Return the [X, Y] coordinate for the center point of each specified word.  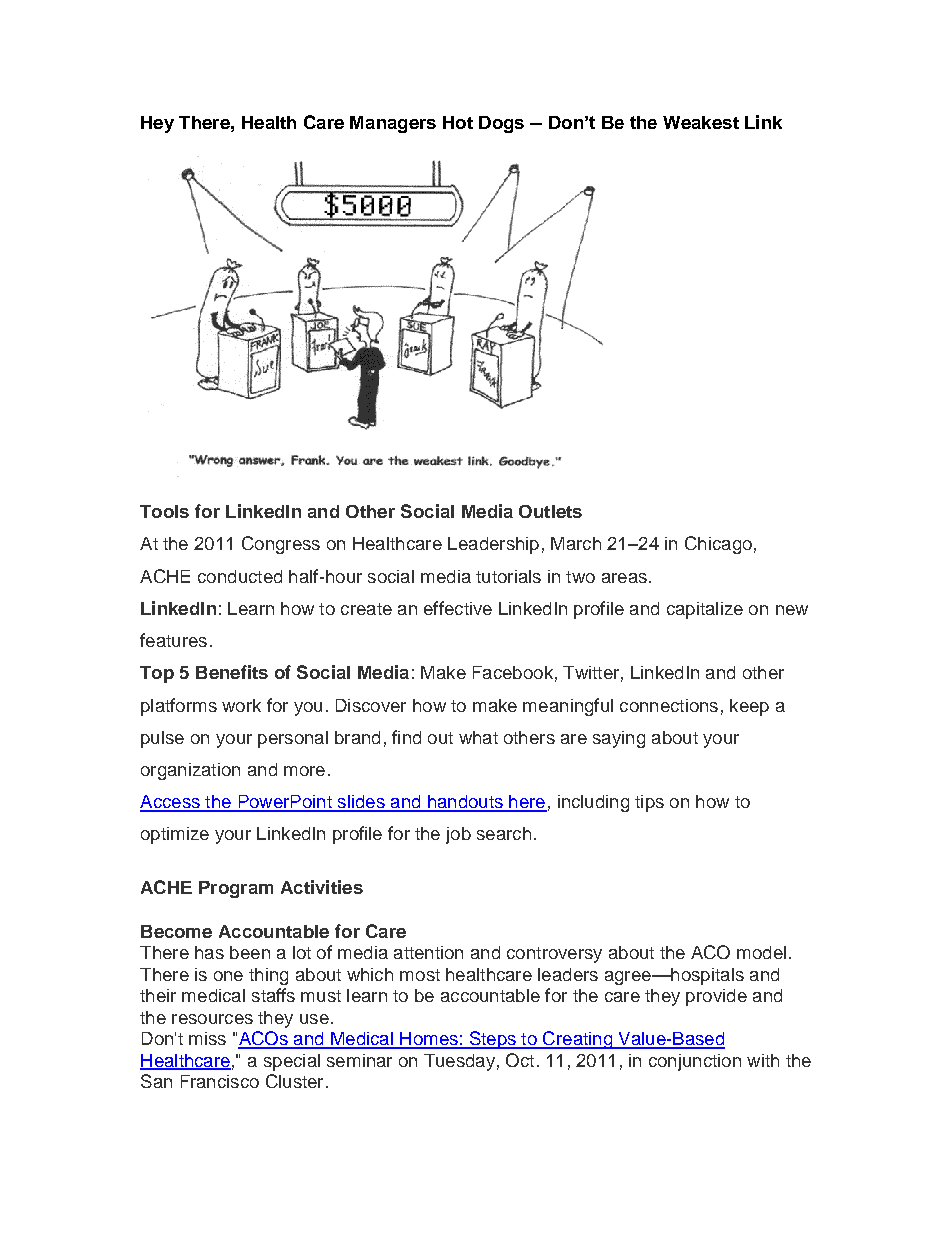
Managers [393, 124]
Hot [458, 122]
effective [458, 608]
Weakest [701, 122]
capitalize [705, 610]
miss [207, 1038]
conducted [240, 576]
